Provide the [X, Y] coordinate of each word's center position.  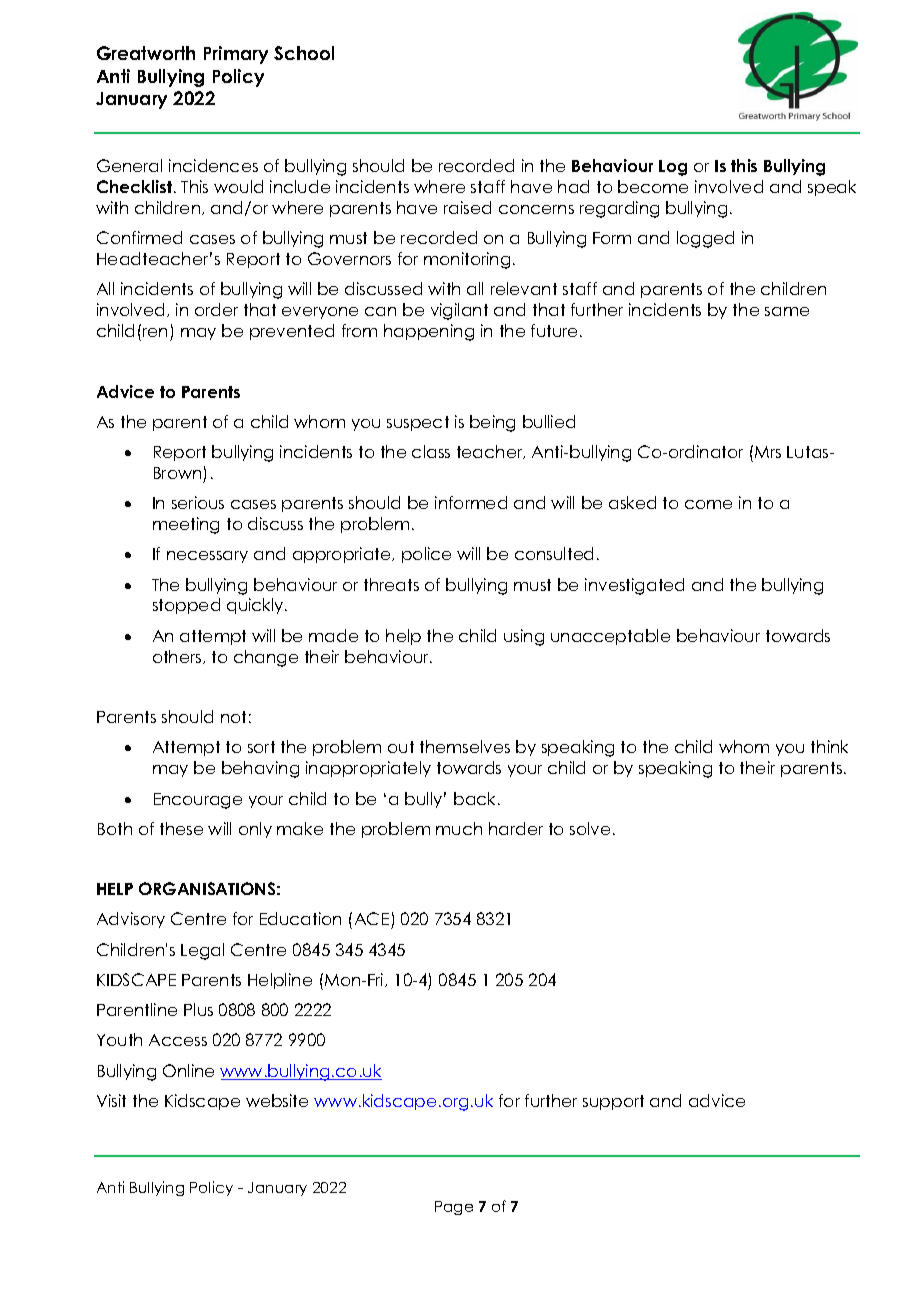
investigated [634, 586]
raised [467, 207]
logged [705, 239]
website [277, 1100]
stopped [186, 606]
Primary [236, 55]
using [524, 637]
